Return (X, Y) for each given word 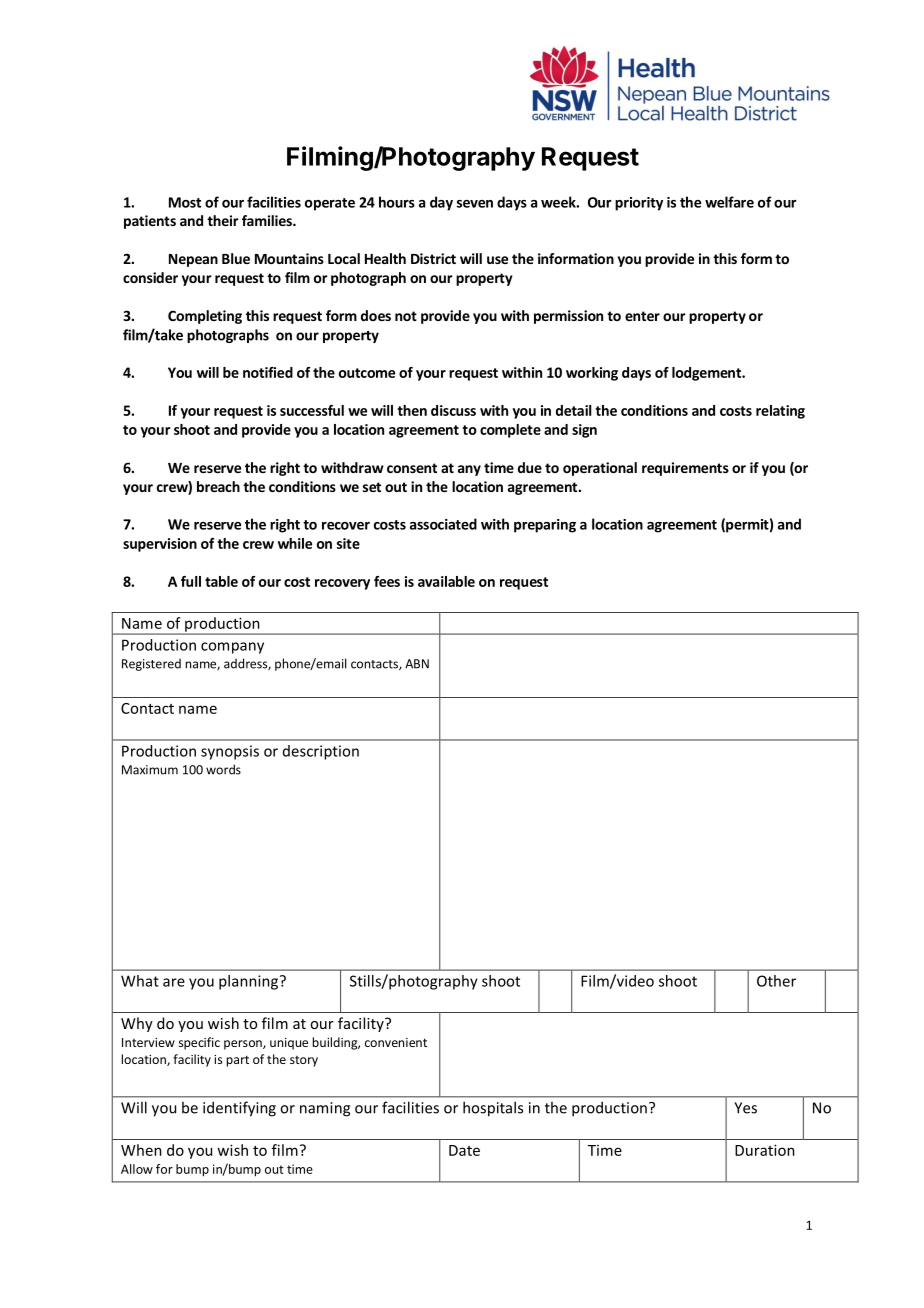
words (223, 769)
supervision (160, 545)
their (223, 220)
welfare (729, 202)
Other (776, 981)
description (321, 752)
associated (443, 524)
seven (475, 204)
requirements (685, 469)
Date (464, 1150)
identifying (239, 1109)
